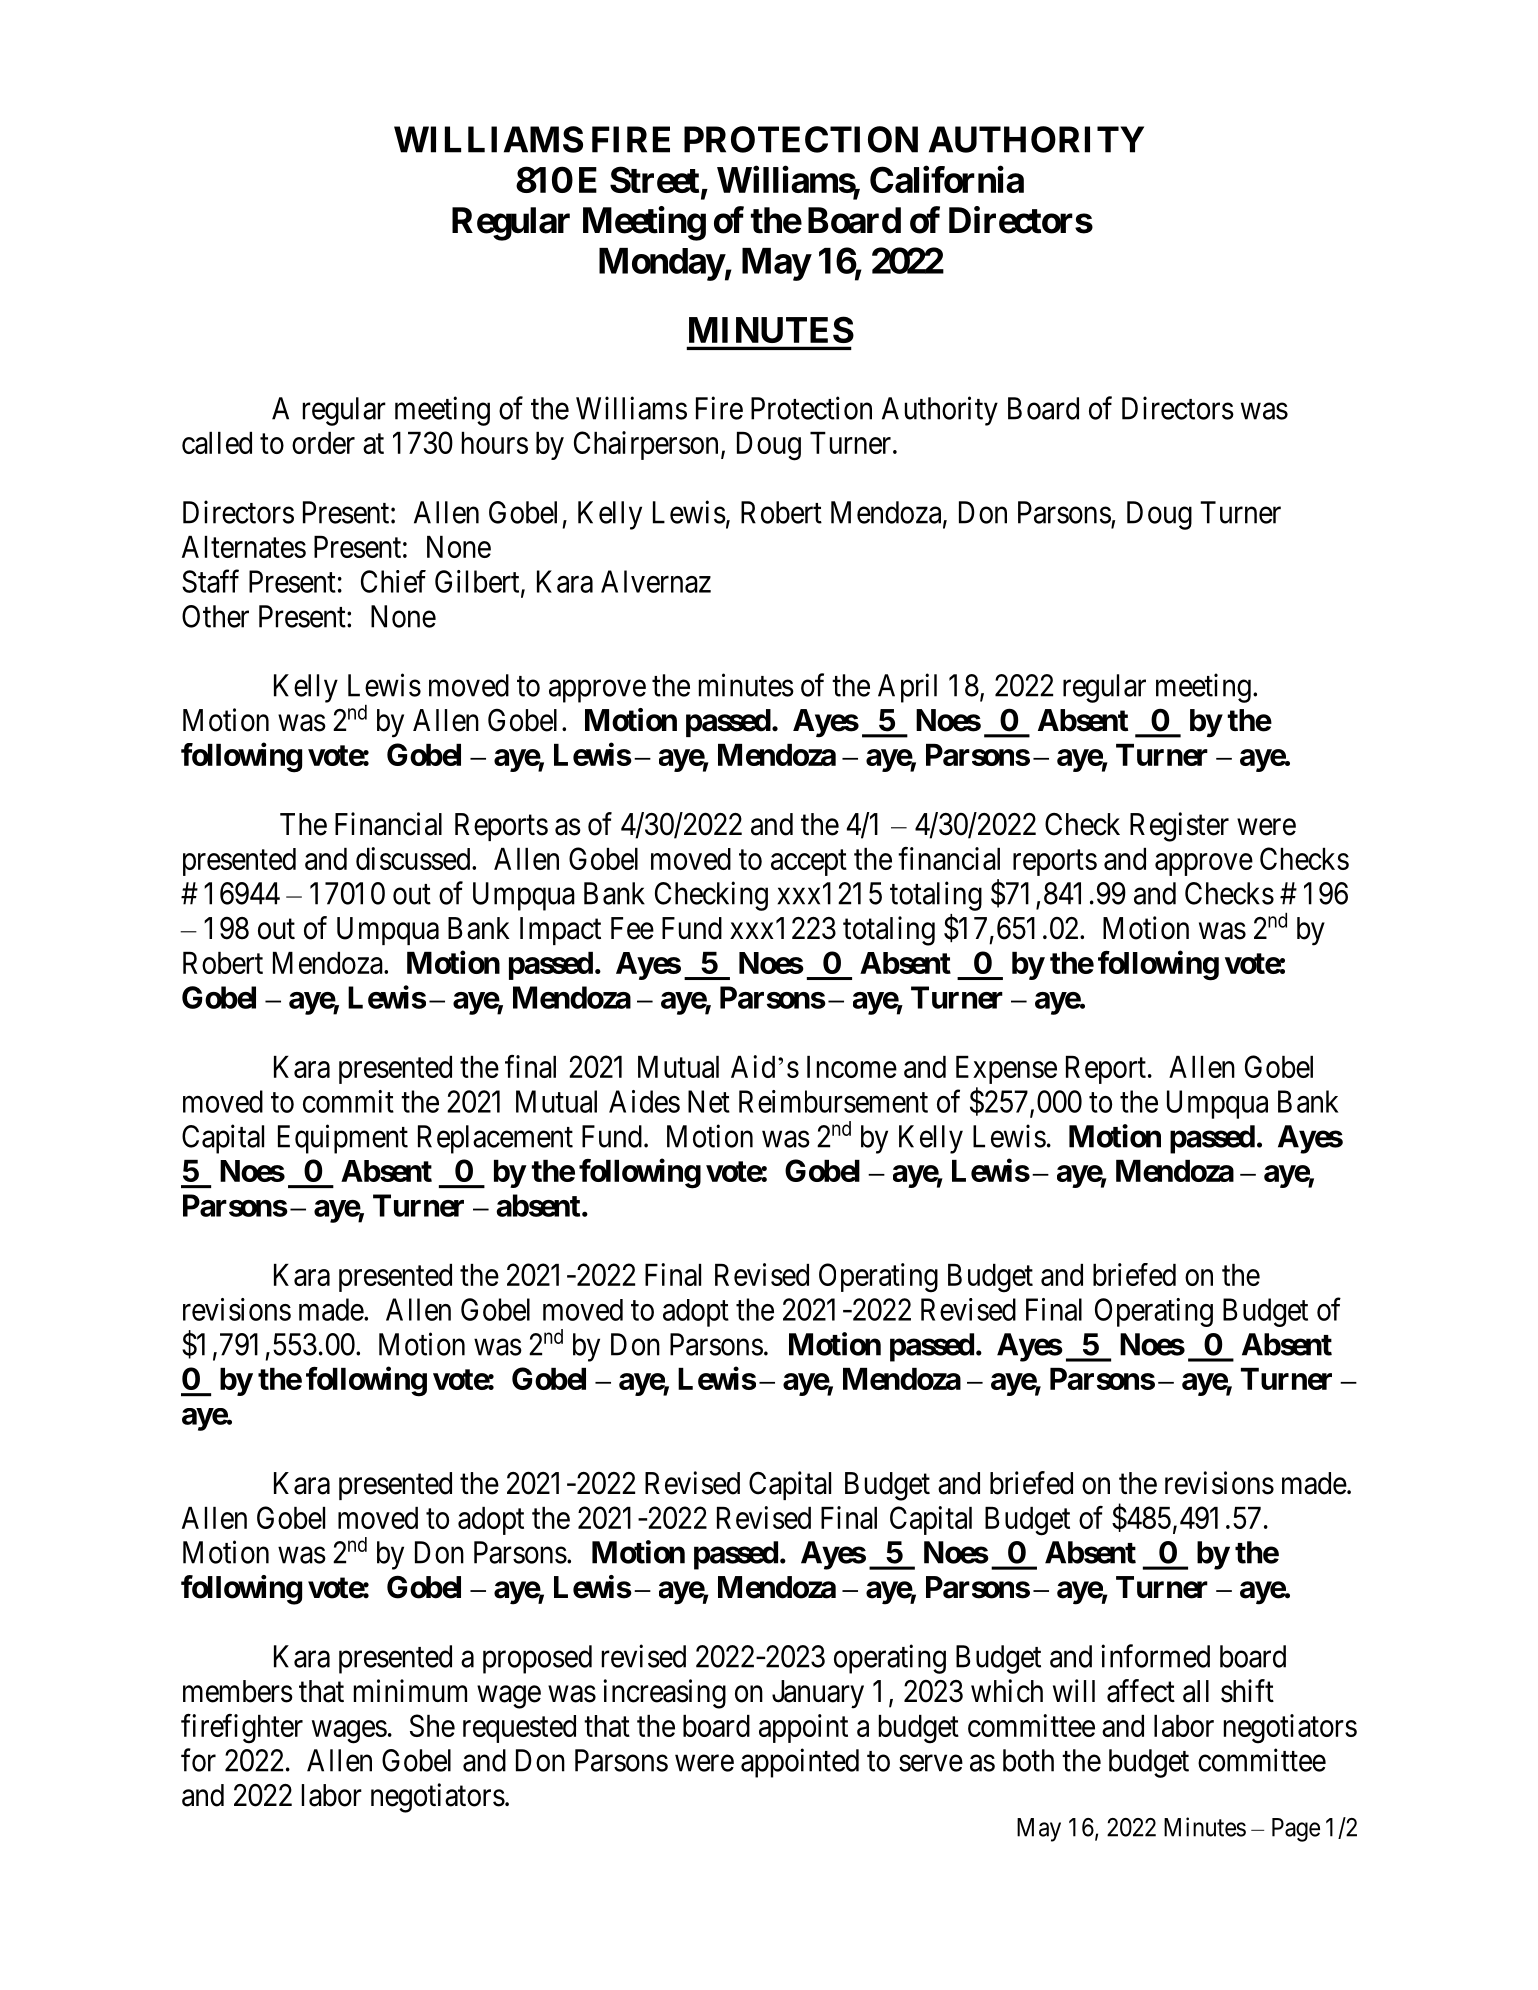  I want to click on discussed, so click(414, 858).
